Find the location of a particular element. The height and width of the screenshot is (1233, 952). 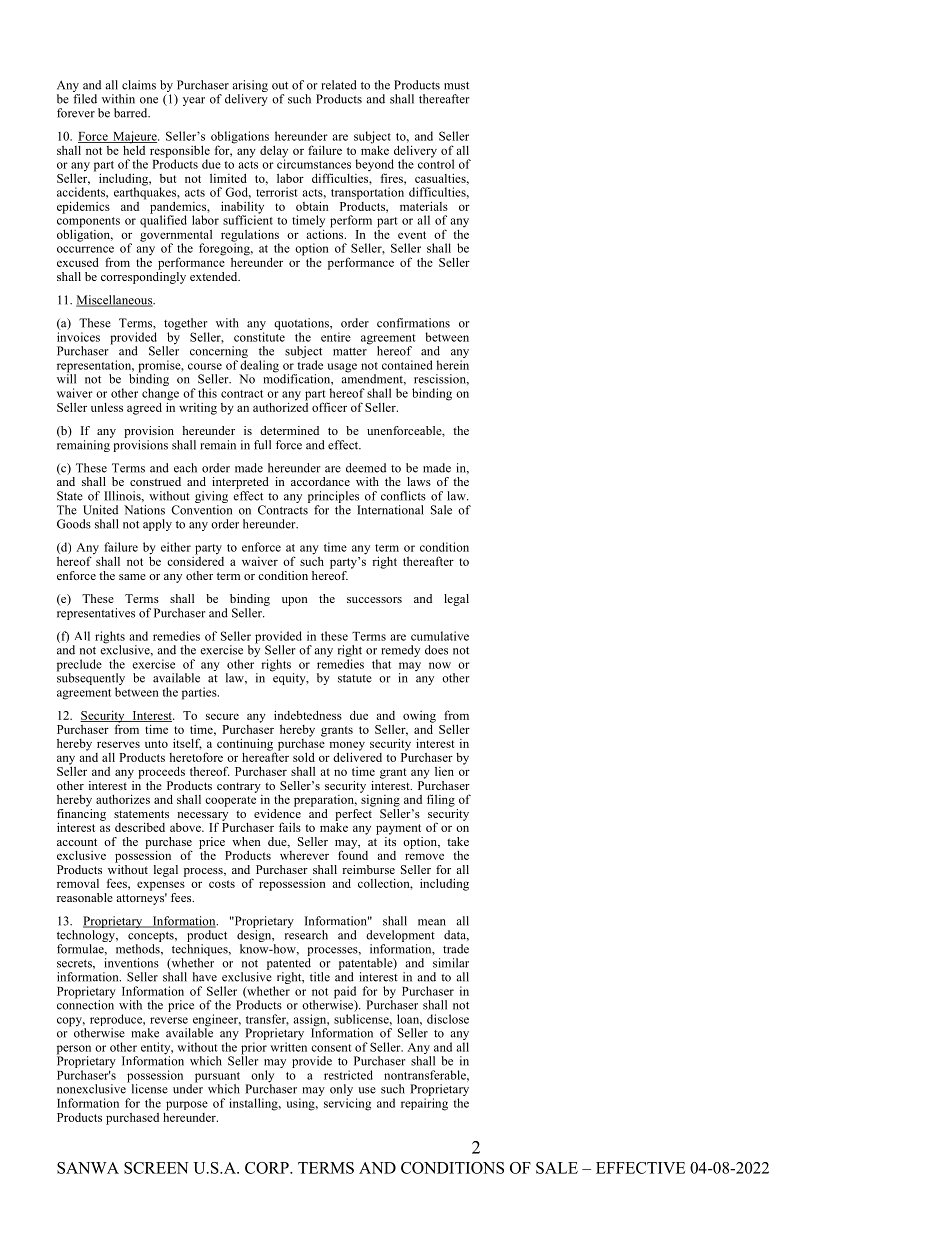

remedy is located at coordinates (400, 651).
